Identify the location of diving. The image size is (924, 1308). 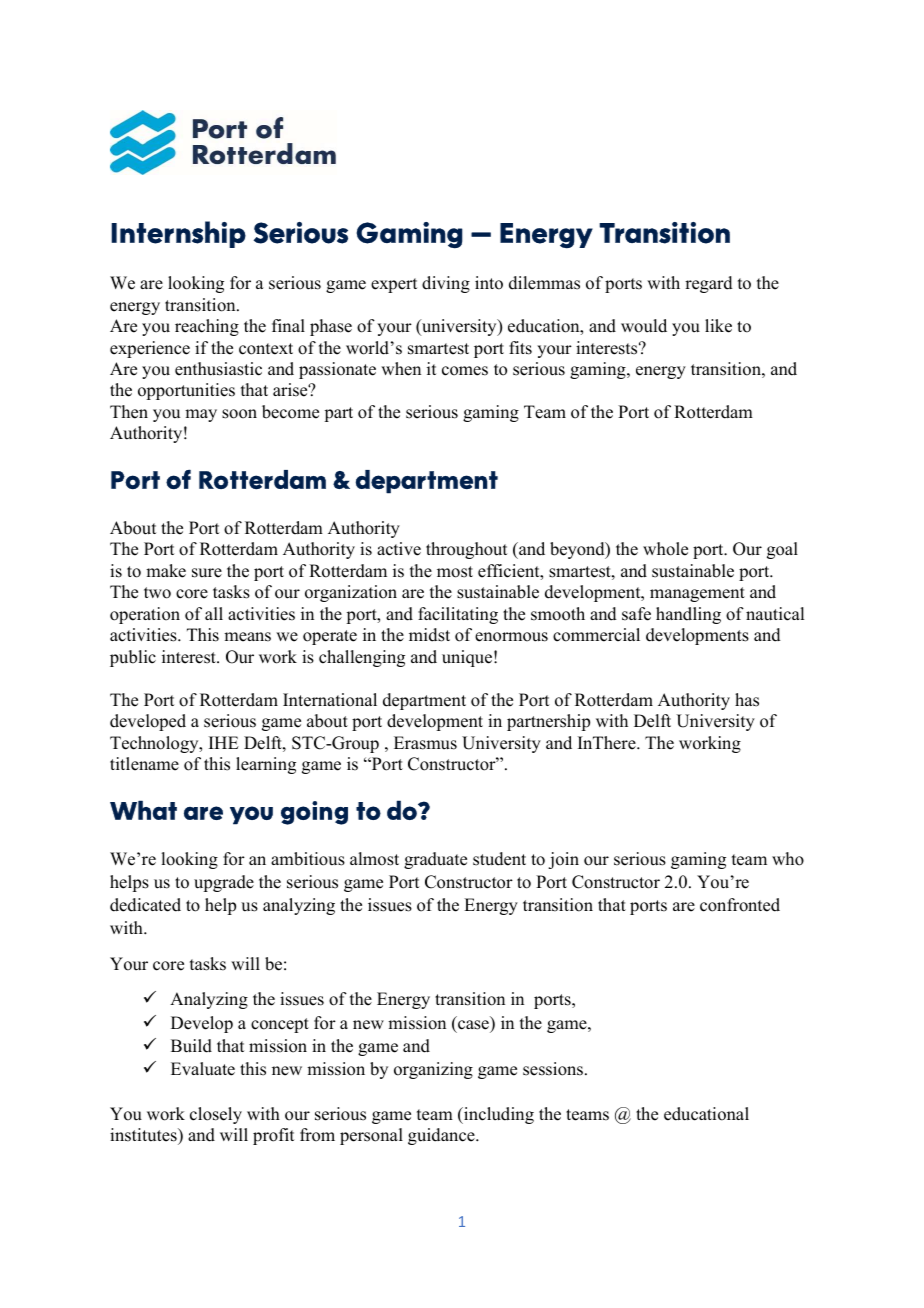
(446, 284).
